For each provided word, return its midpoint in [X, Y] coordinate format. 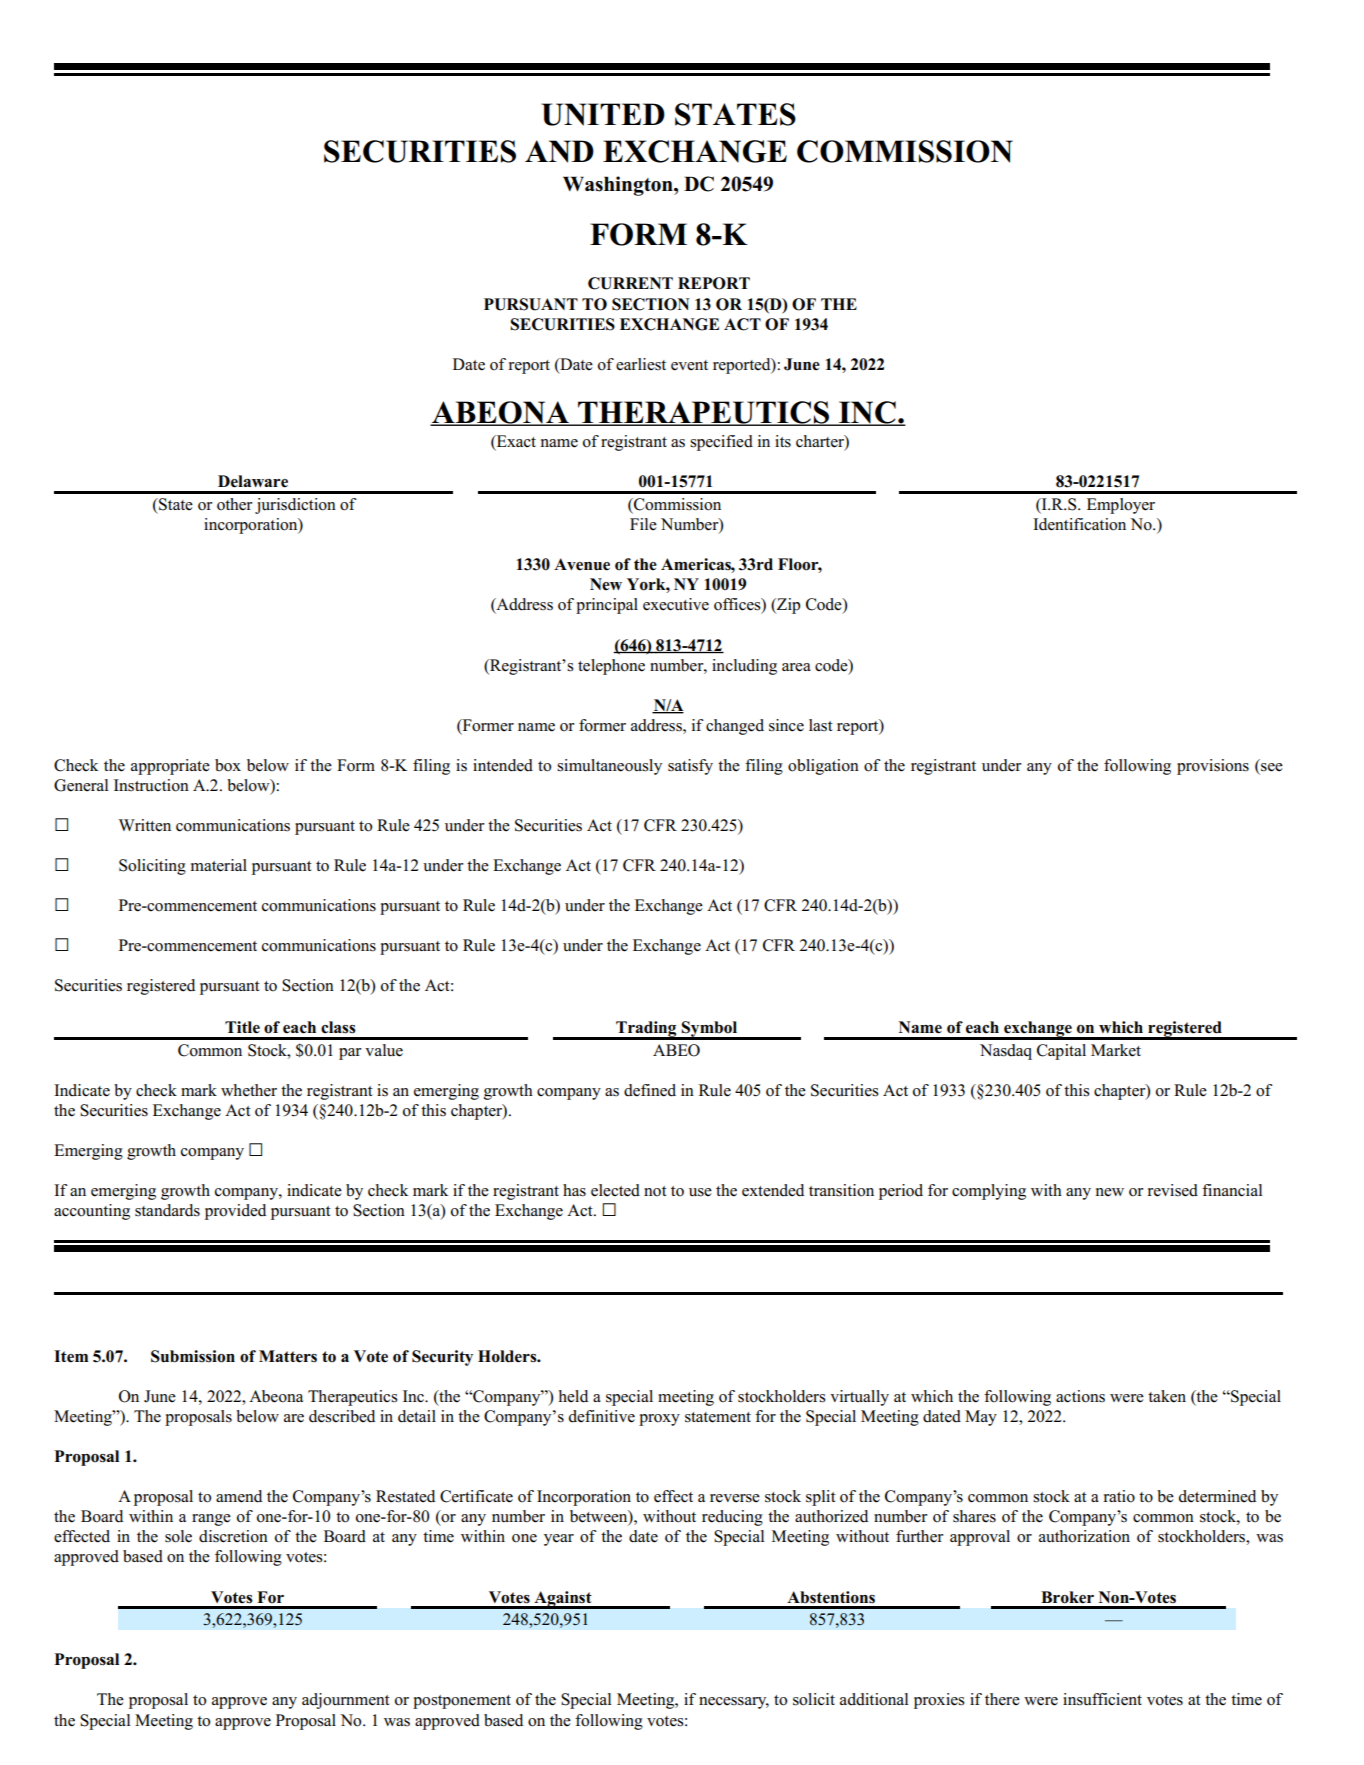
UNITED [603, 114]
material [219, 865]
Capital [1061, 1052]
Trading [646, 1030]
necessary [734, 1703]
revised [1172, 1190]
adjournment [346, 1701]
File [643, 524]
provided [235, 1212]
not [655, 1191]
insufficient [1102, 1699]
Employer [1121, 506]
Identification [1079, 524]
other [234, 504]
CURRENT [630, 283]
